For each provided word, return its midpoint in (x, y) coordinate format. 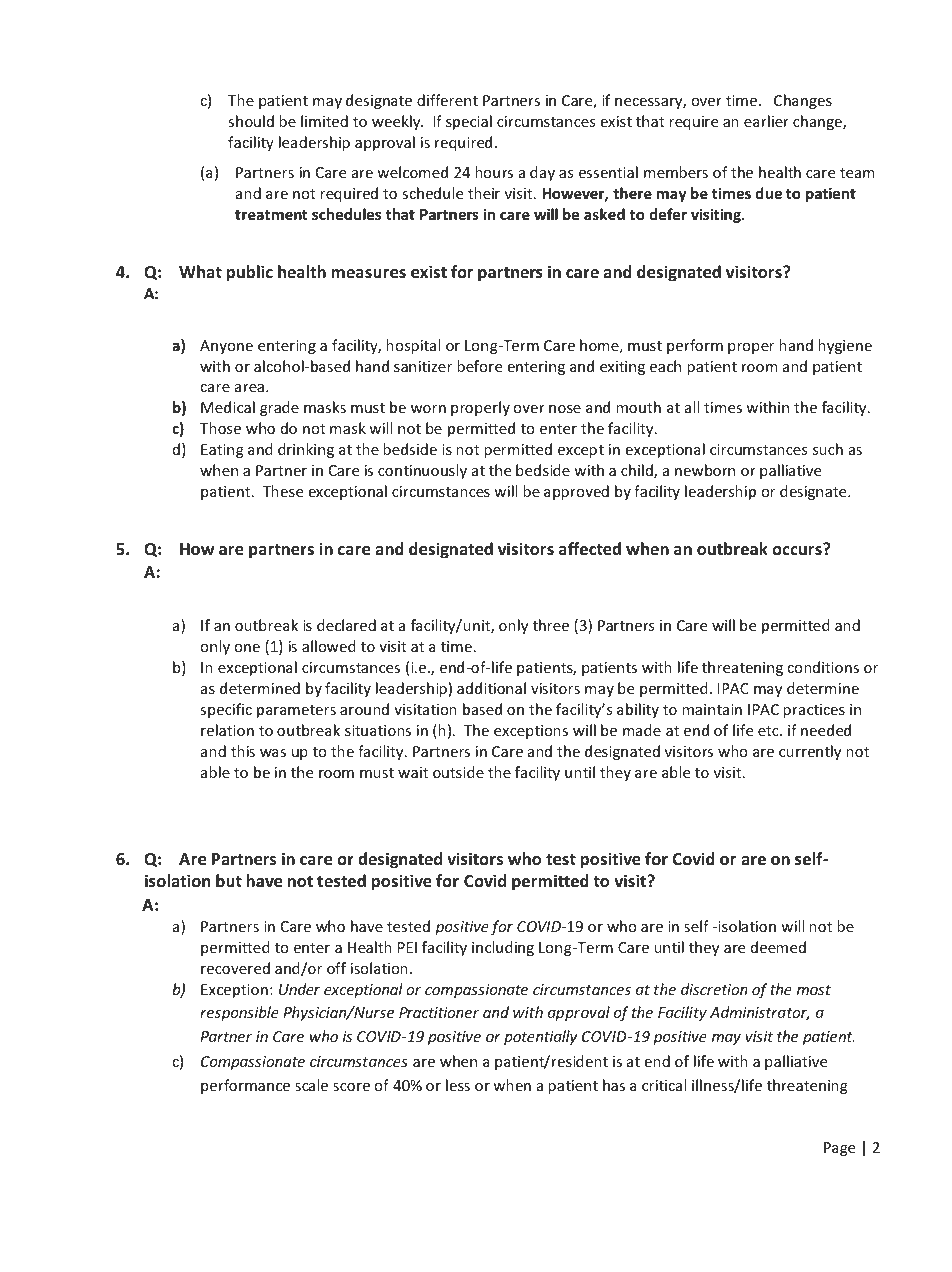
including (503, 948)
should (251, 121)
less (458, 1085)
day (542, 173)
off (336, 968)
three (551, 625)
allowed (329, 646)
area (249, 388)
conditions (823, 667)
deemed (778, 947)
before (479, 366)
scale (311, 1085)
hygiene (845, 346)
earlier (766, 121)
